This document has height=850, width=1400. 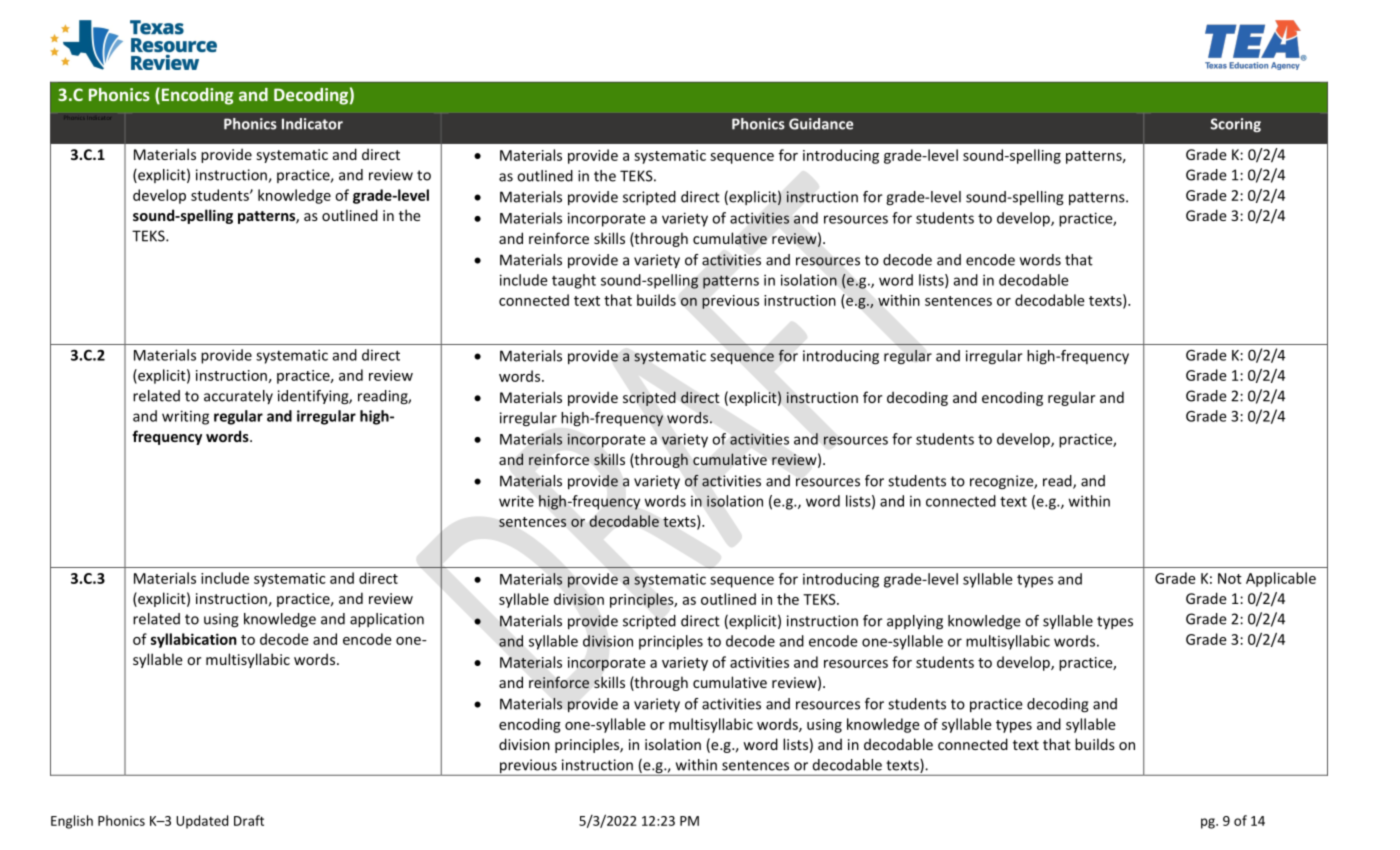 I want to click on Applicable, so click(x=1281, y=579).
